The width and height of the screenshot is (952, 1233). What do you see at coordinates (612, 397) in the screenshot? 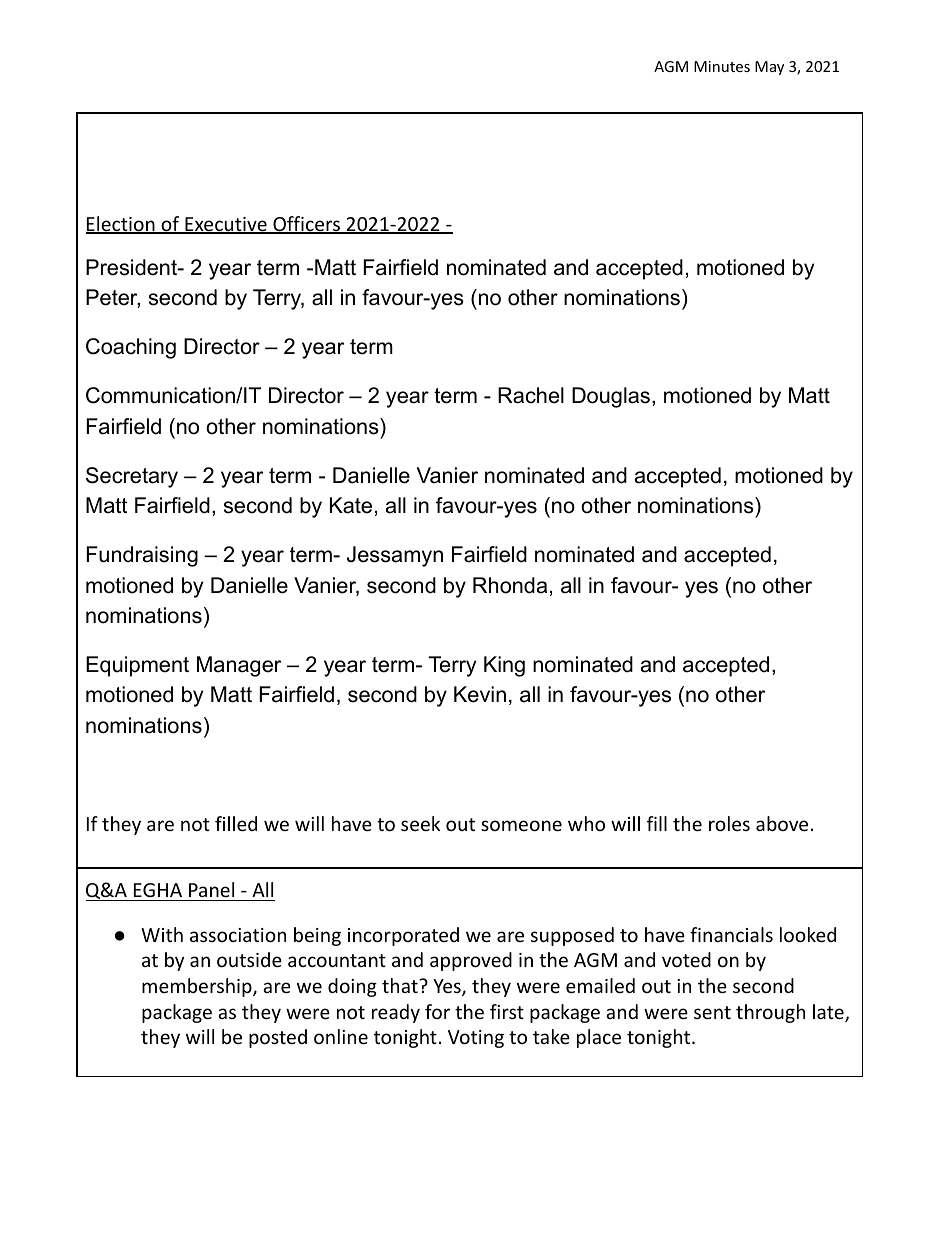
I see `Douglas` at bounding box center [612, 397].
